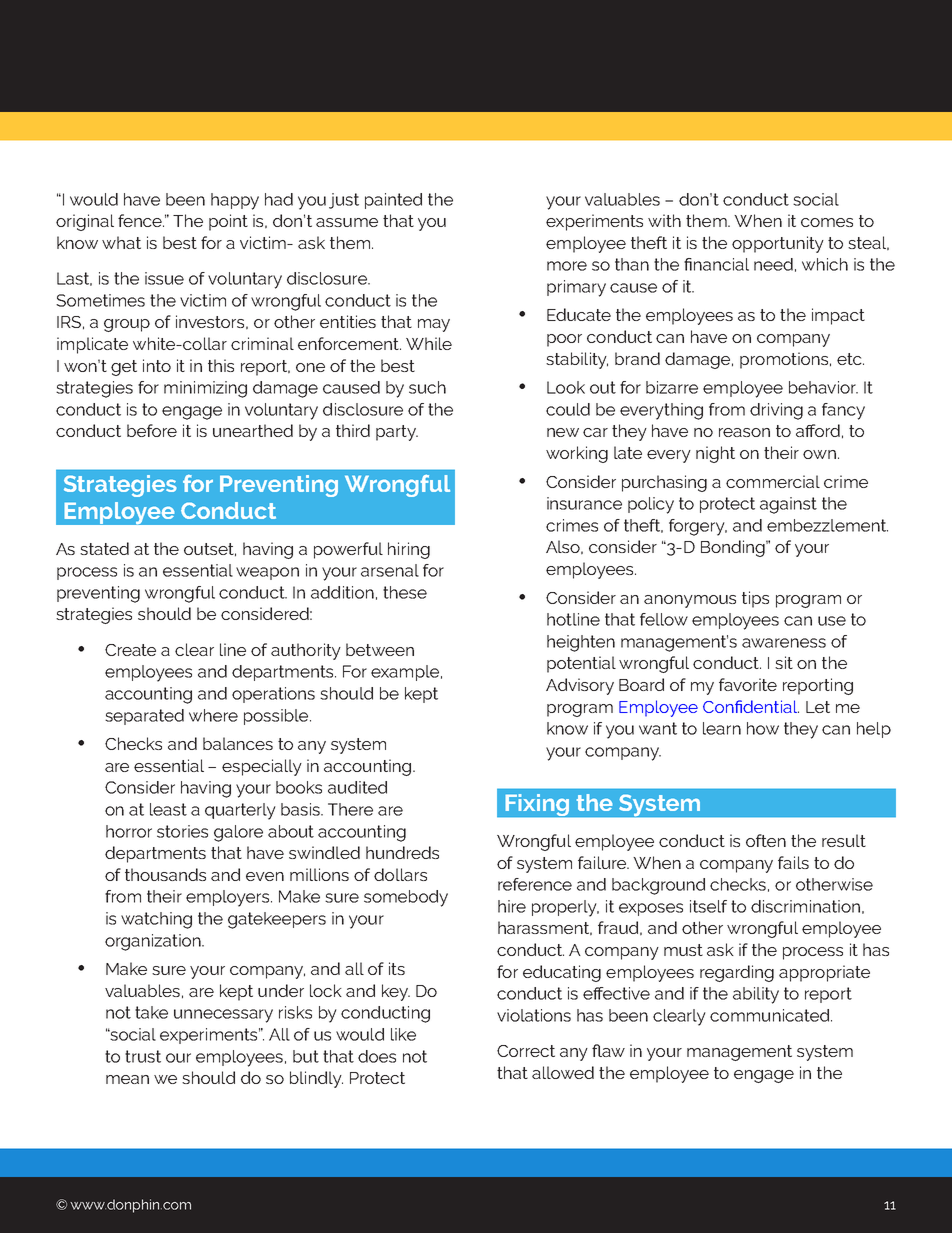 This screenshot has height=1233, width=952. I want to click on trust, so click(143, 1056).
